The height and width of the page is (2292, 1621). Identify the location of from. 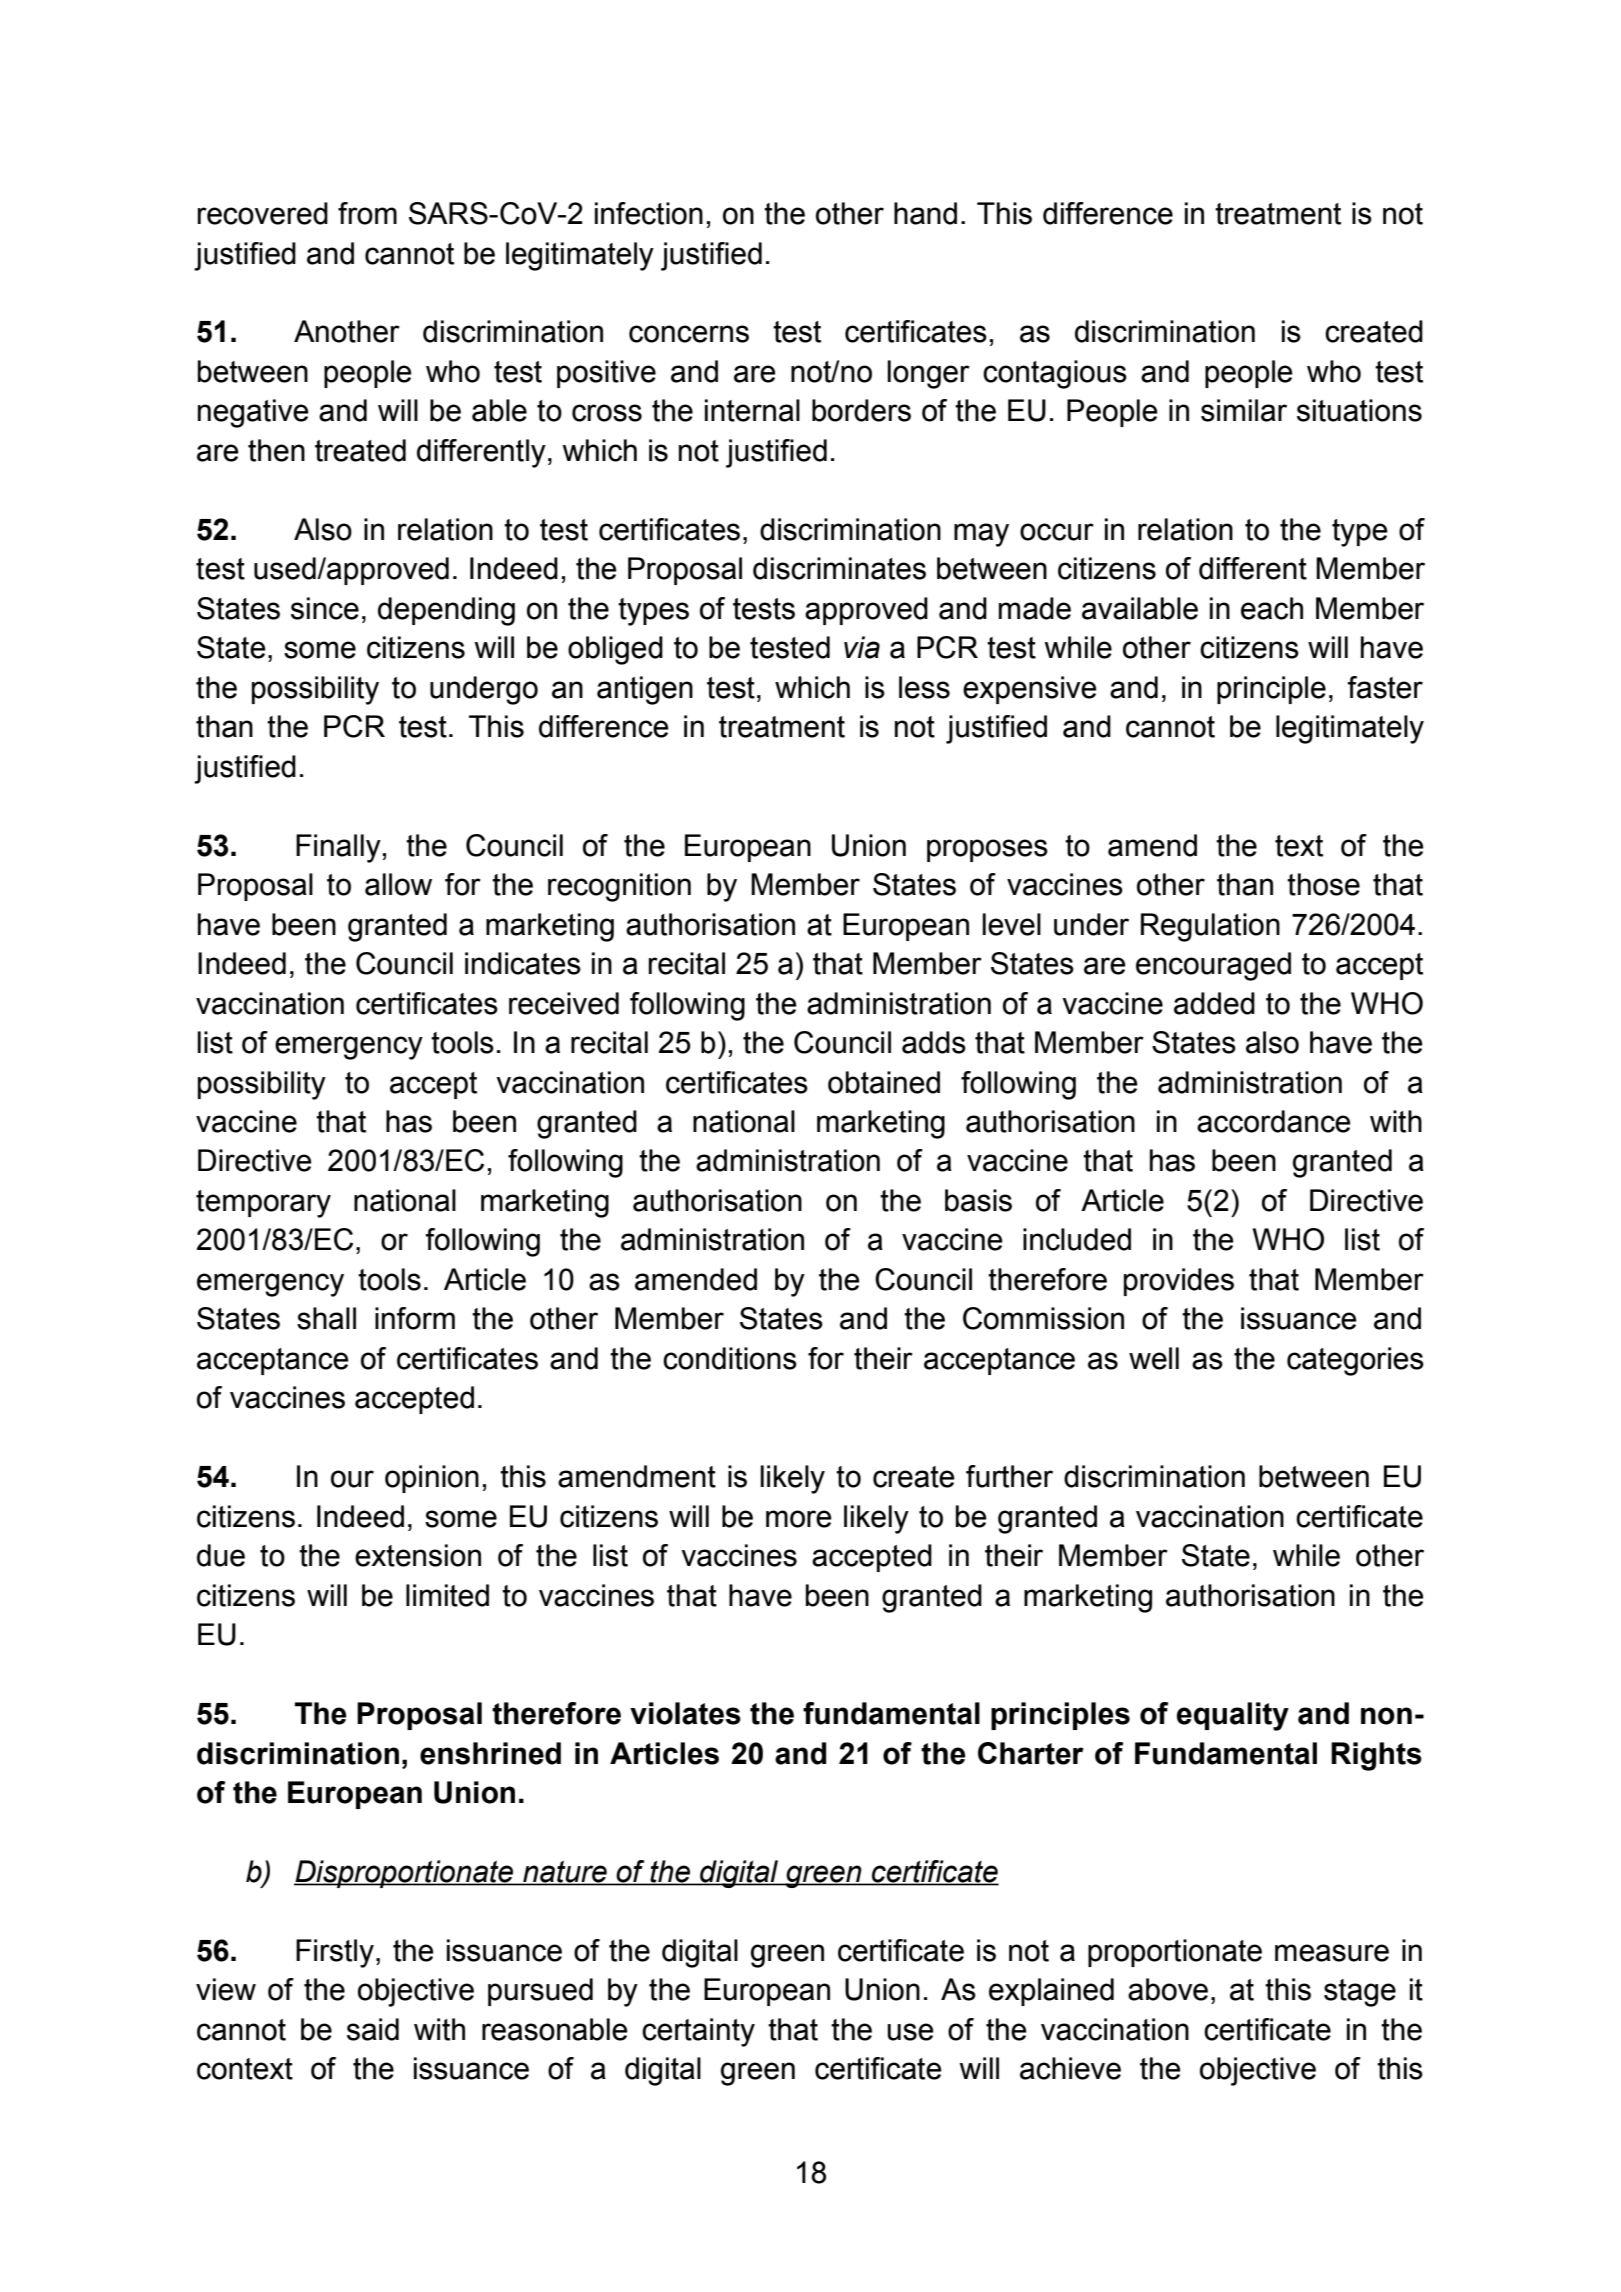
(367, 213).
